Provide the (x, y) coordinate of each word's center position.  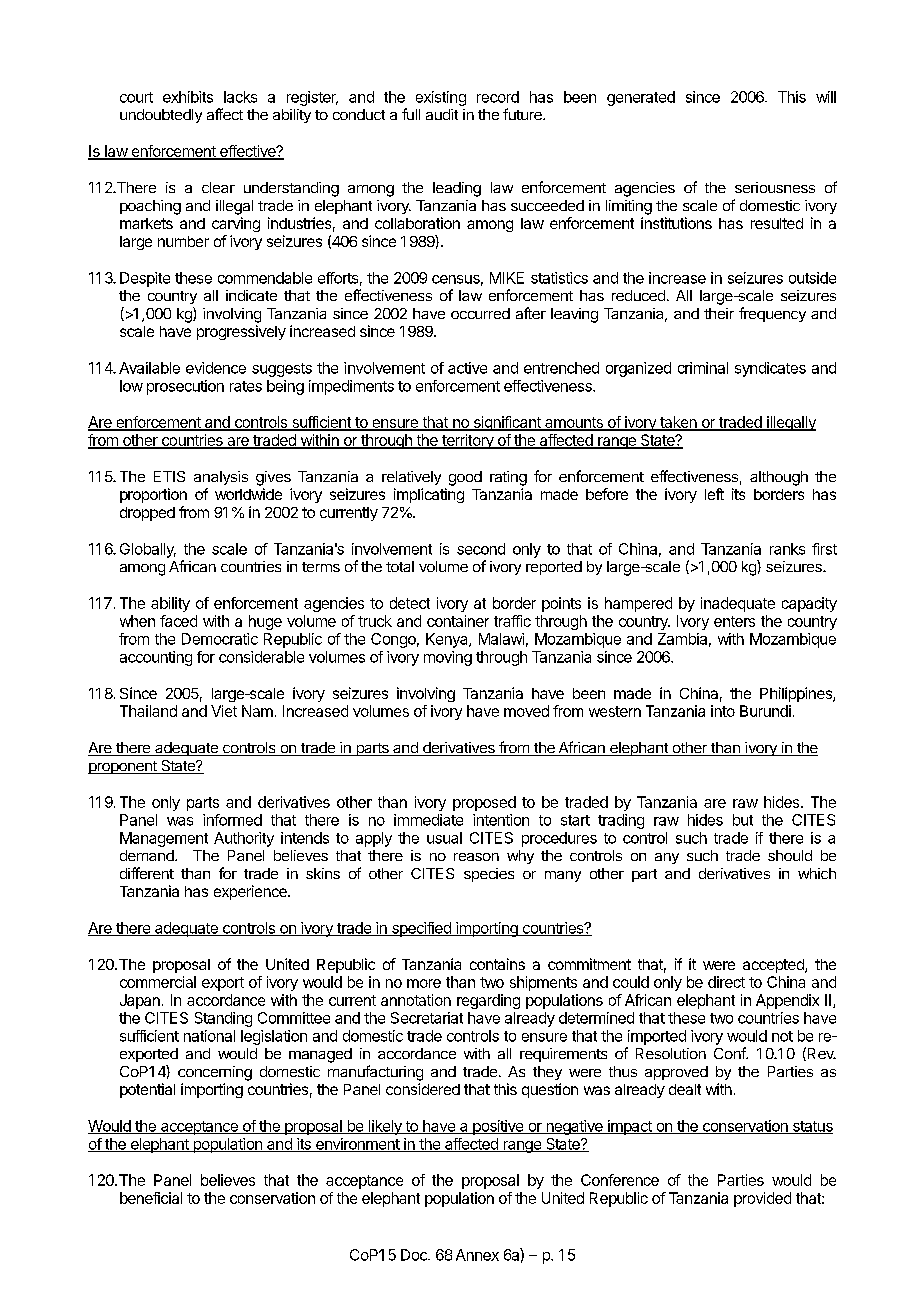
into (723, 711)
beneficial (151, 1198)
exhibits (188, 97)
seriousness (775, 187)
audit (442, 114)
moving (448, 658)
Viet (224, 711)
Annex (477, 1255)
